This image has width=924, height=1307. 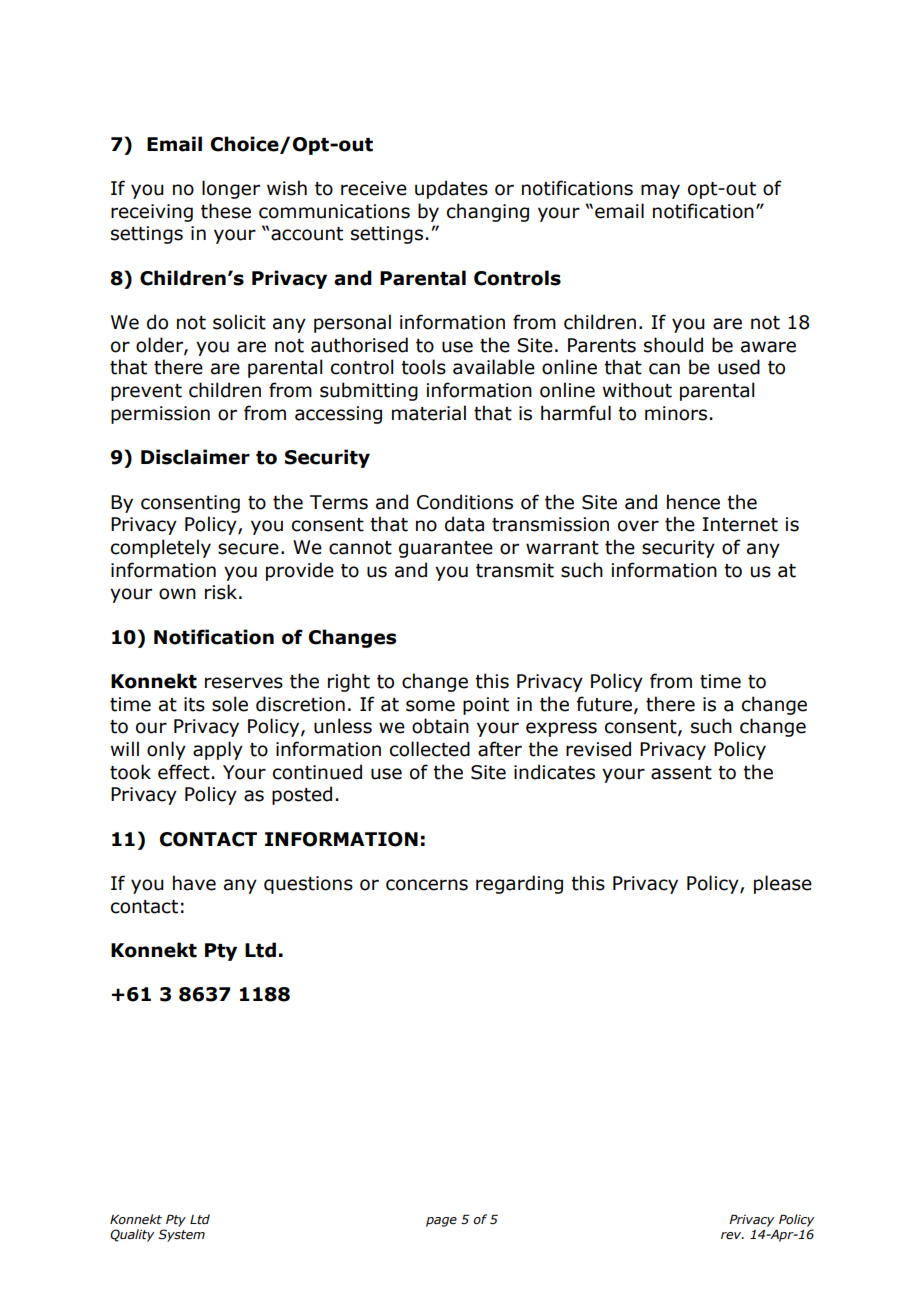 I want to click on may, so click(x=660, y=191).
